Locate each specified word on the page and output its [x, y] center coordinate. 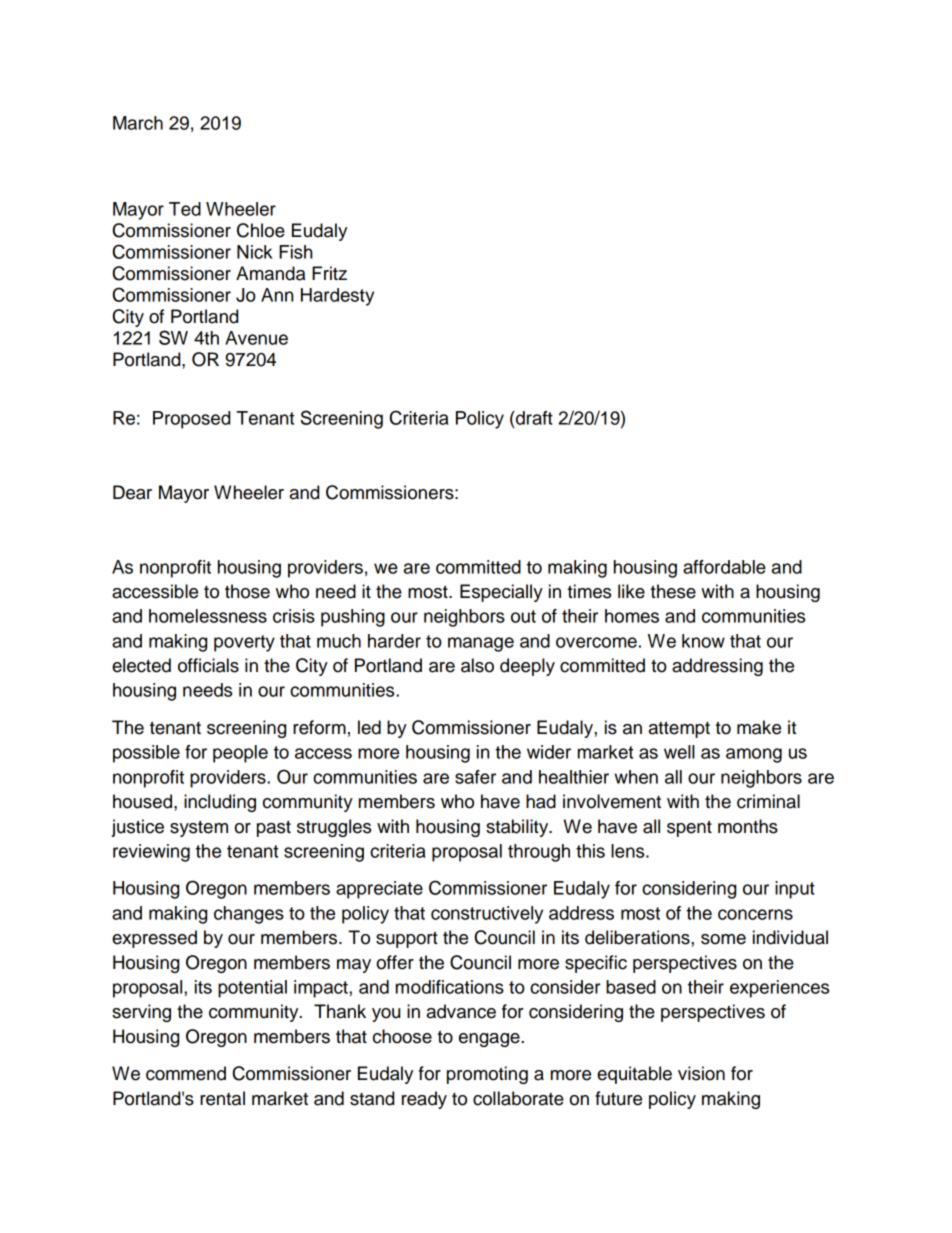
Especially [501, 593]
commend [186, 1073]
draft [533, 418]
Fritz [329, 273]
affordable [724, 567]
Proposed [191, 420]
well [679, 752]
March [138, 123]
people [240, 754]
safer [475, 777]
